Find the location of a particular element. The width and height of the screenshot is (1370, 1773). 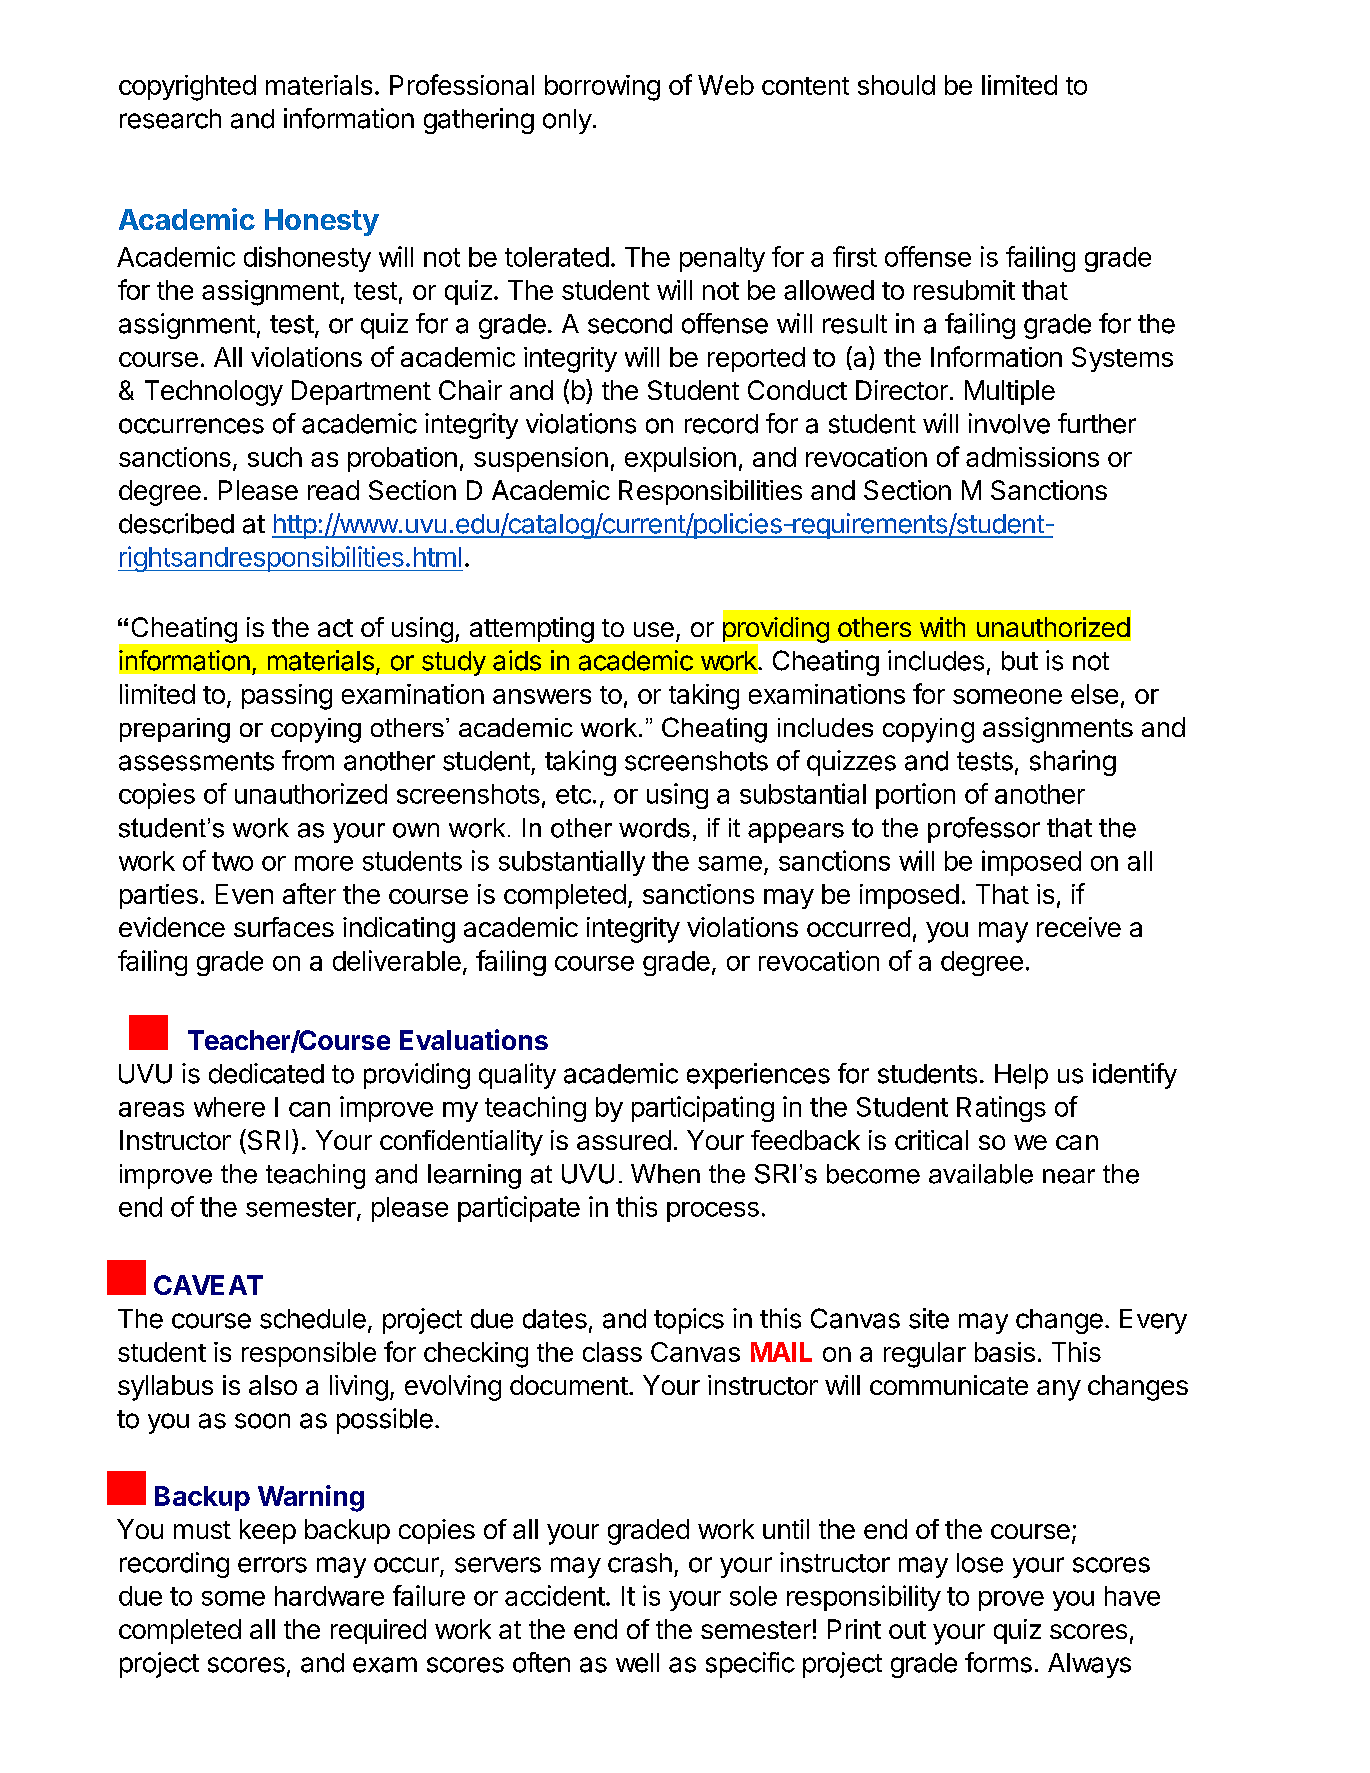

process is located at coordinates (713, 1212).
